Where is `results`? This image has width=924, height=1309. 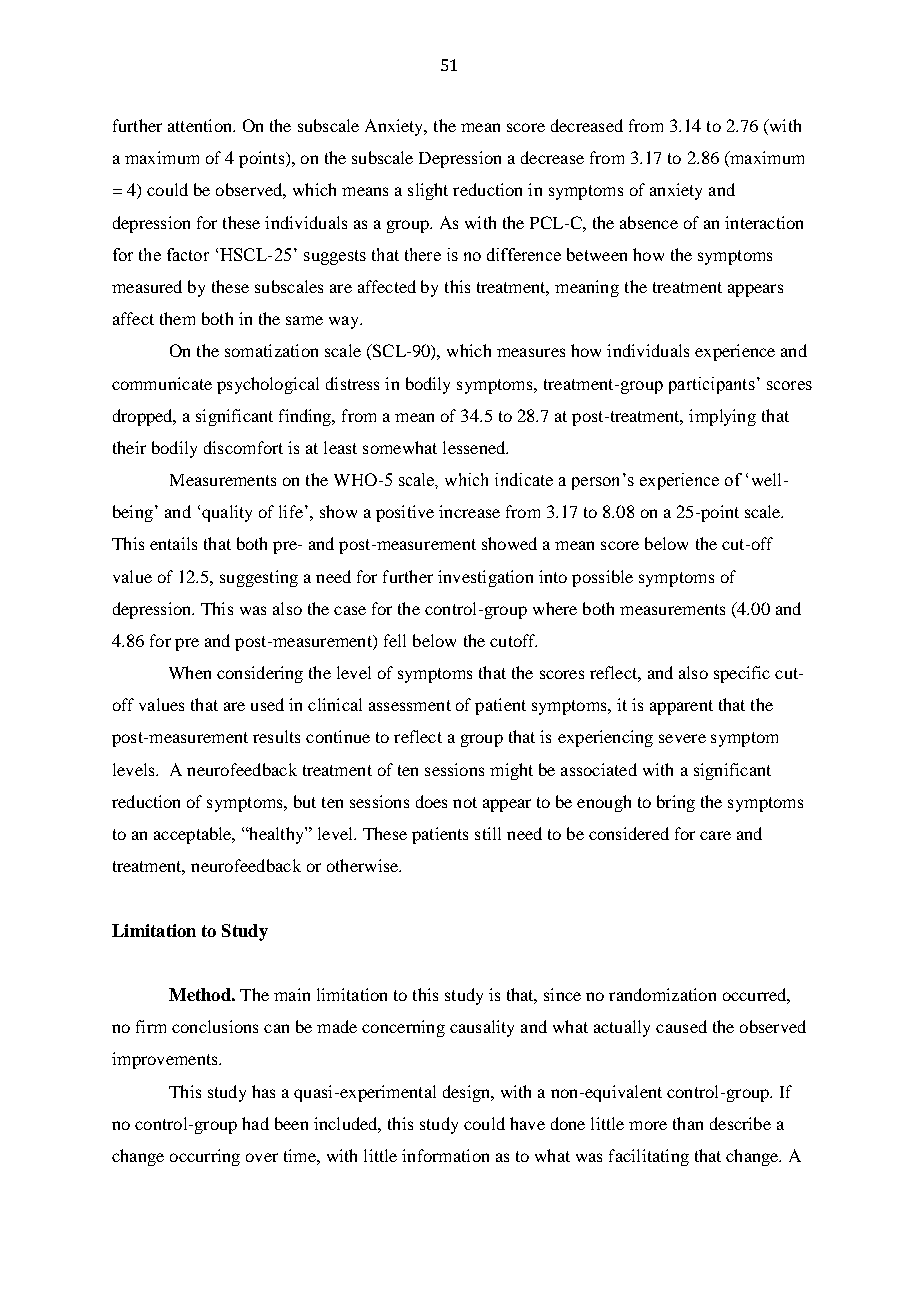
results is located at coordinates (276, 736).
